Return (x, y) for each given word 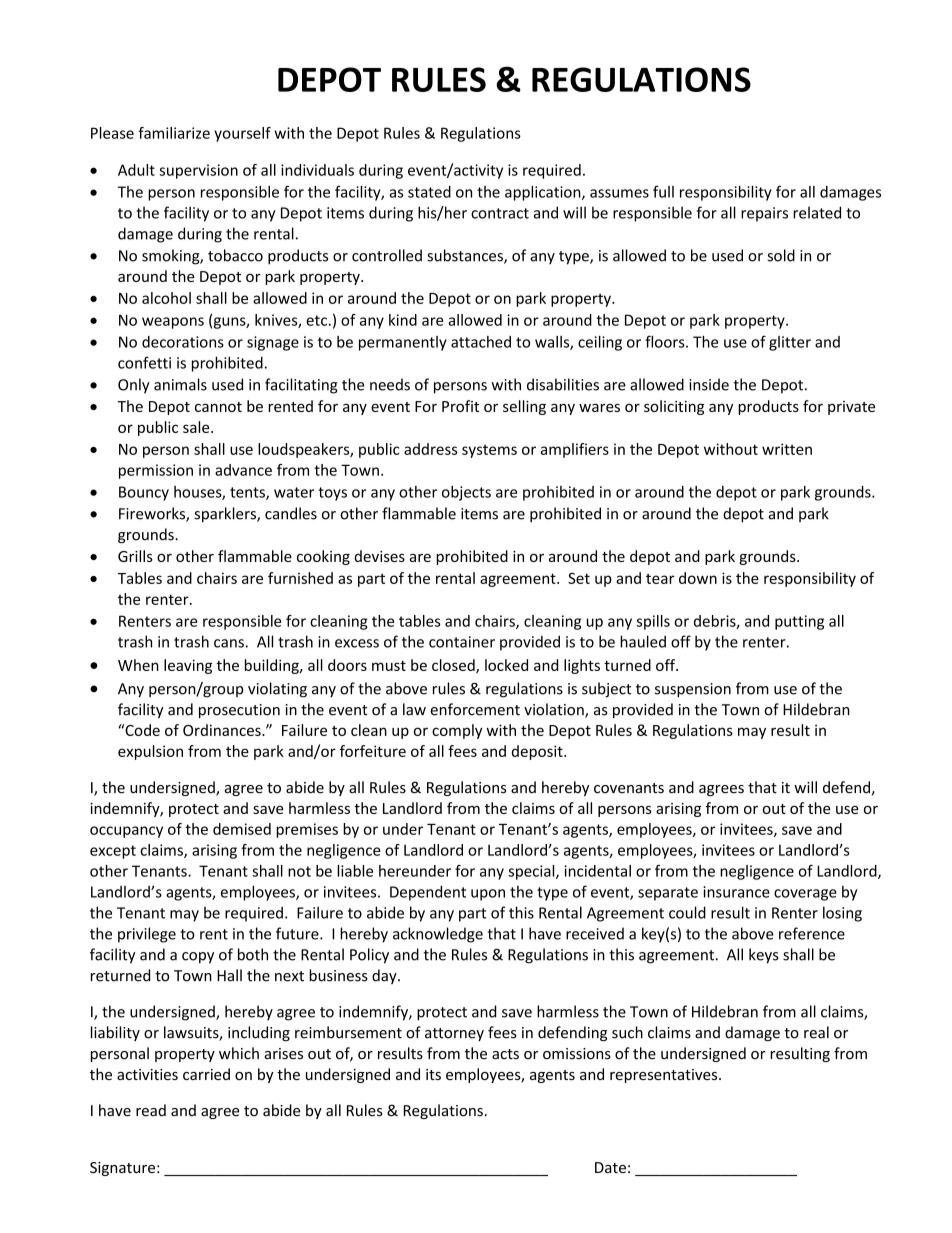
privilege (147, 935)
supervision (198, 171)
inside (709, 384)
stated (429, 192)
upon (488, 895)
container (462, 642)
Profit (460, 406)
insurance (736, 892)
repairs (764, 214)
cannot (218, 407)
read (151, 1110)
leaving (188, 666)
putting (799, 622)
